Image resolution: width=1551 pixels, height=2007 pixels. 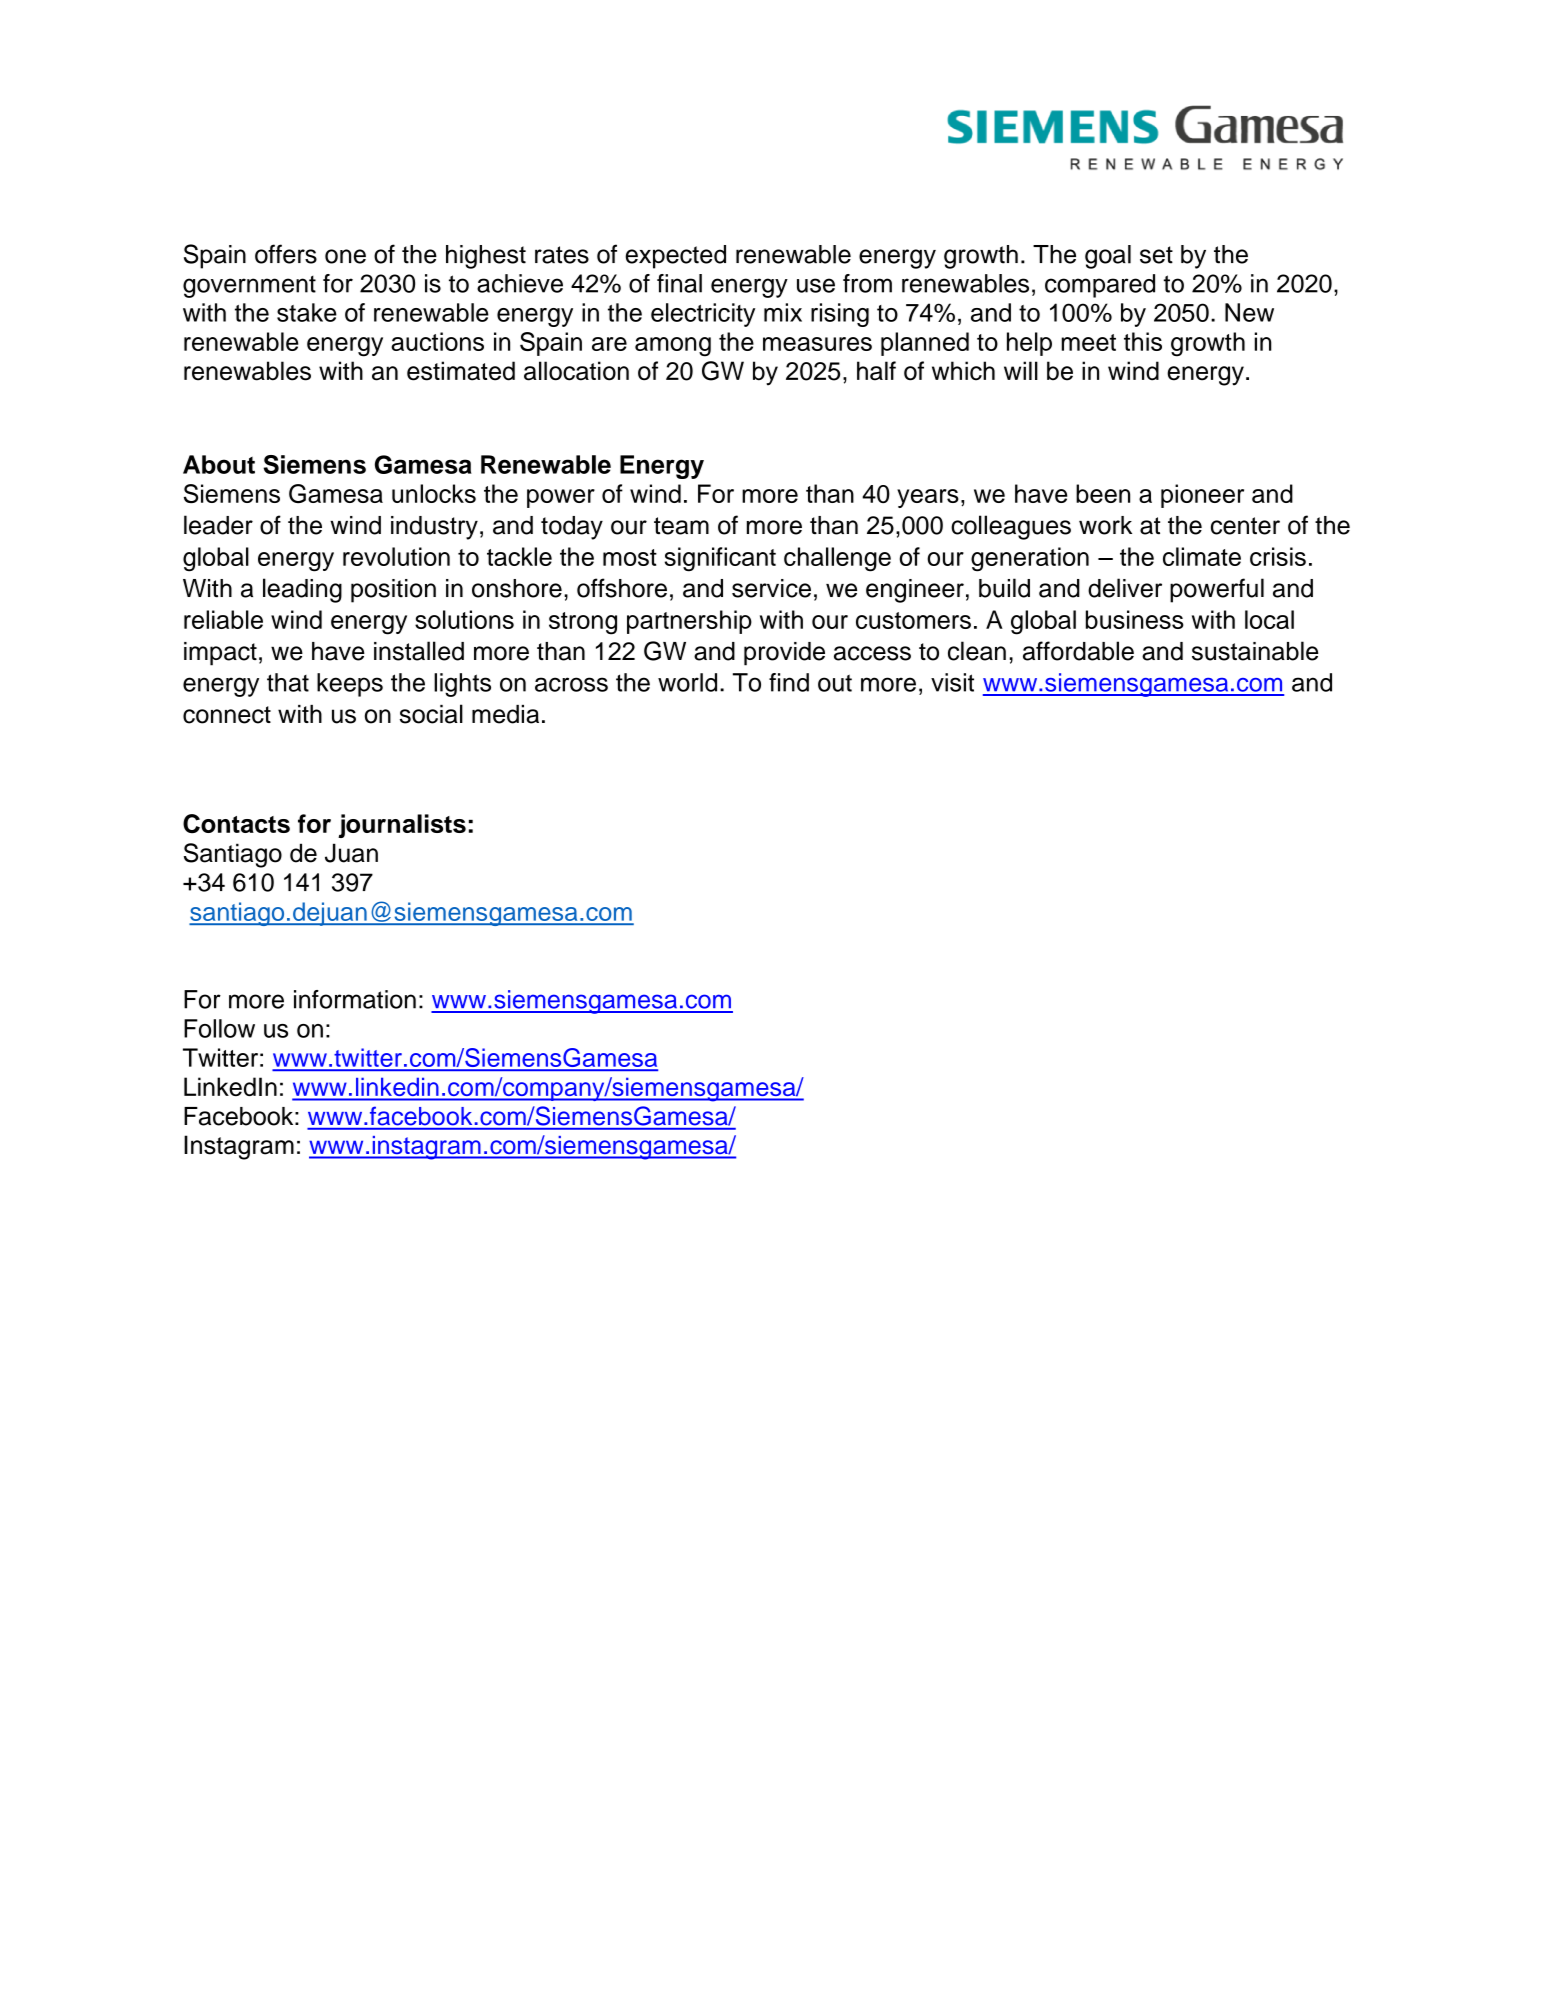 I want to click on offers, so click(x=286, y=254).
